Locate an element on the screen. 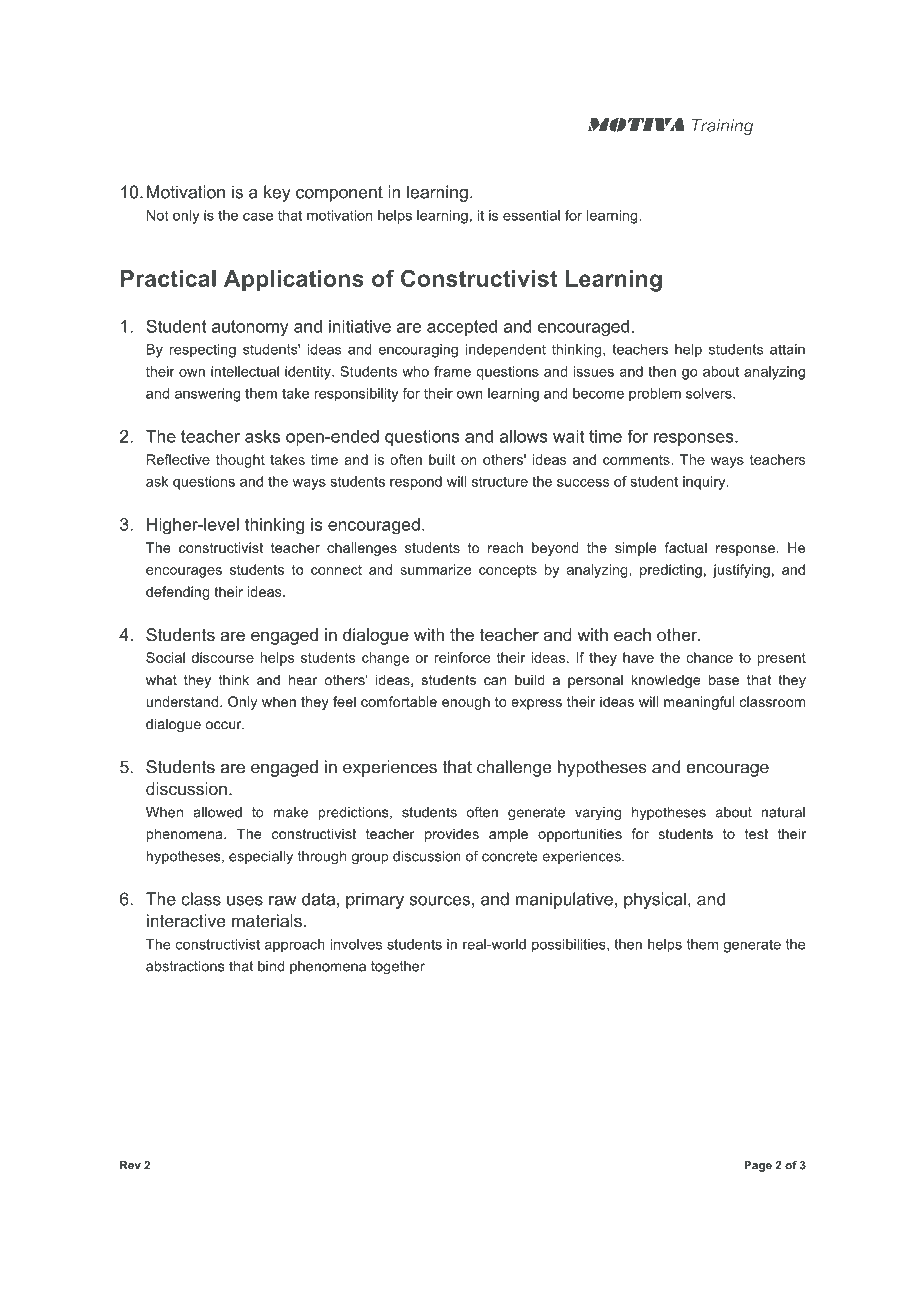  Rev is located at coordinates (130, 1165).
